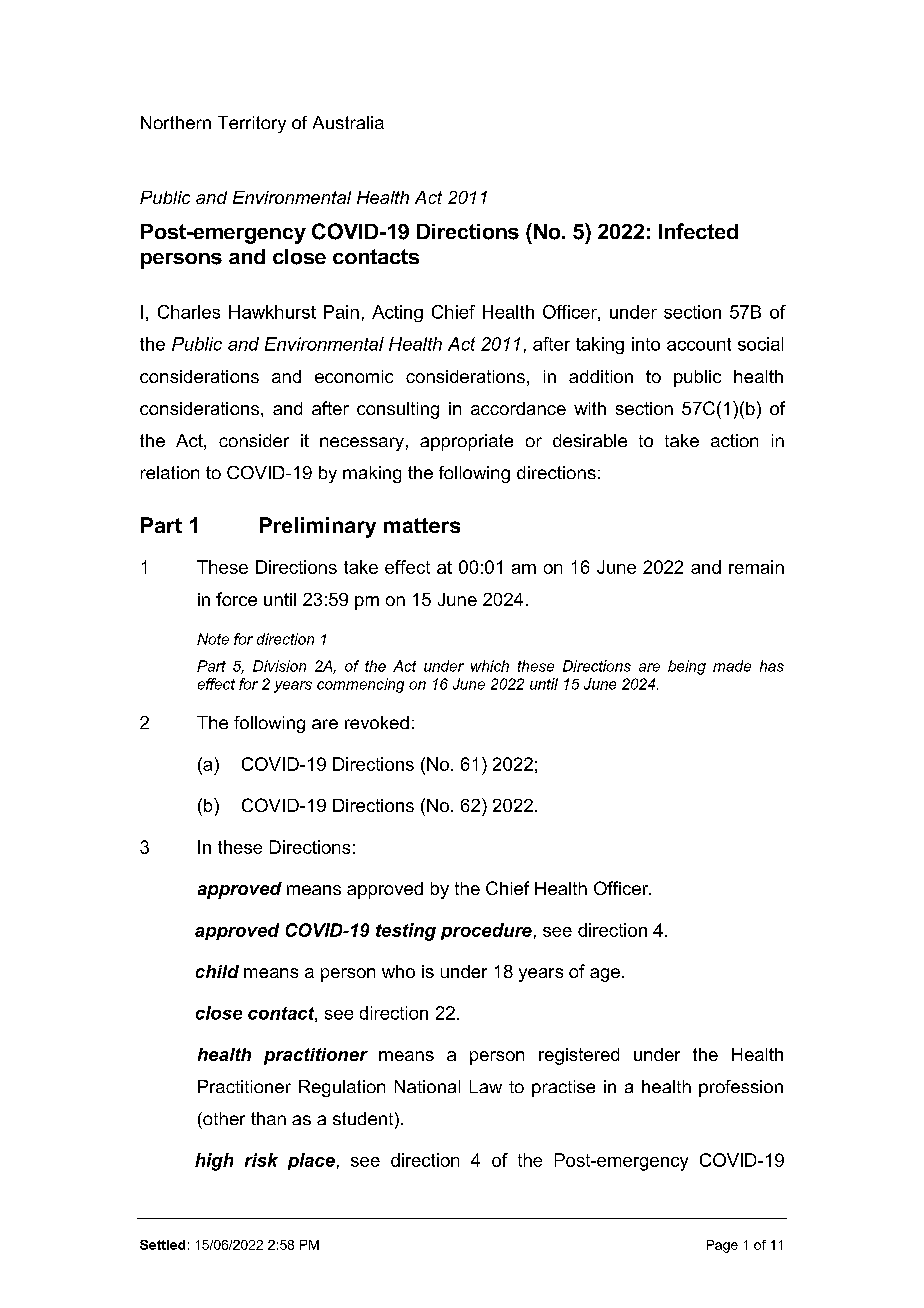 This screenshot has width=924, height=1308. Describe the element at coordinates (217, 971) in the screenshot. I see `child` at that location.
